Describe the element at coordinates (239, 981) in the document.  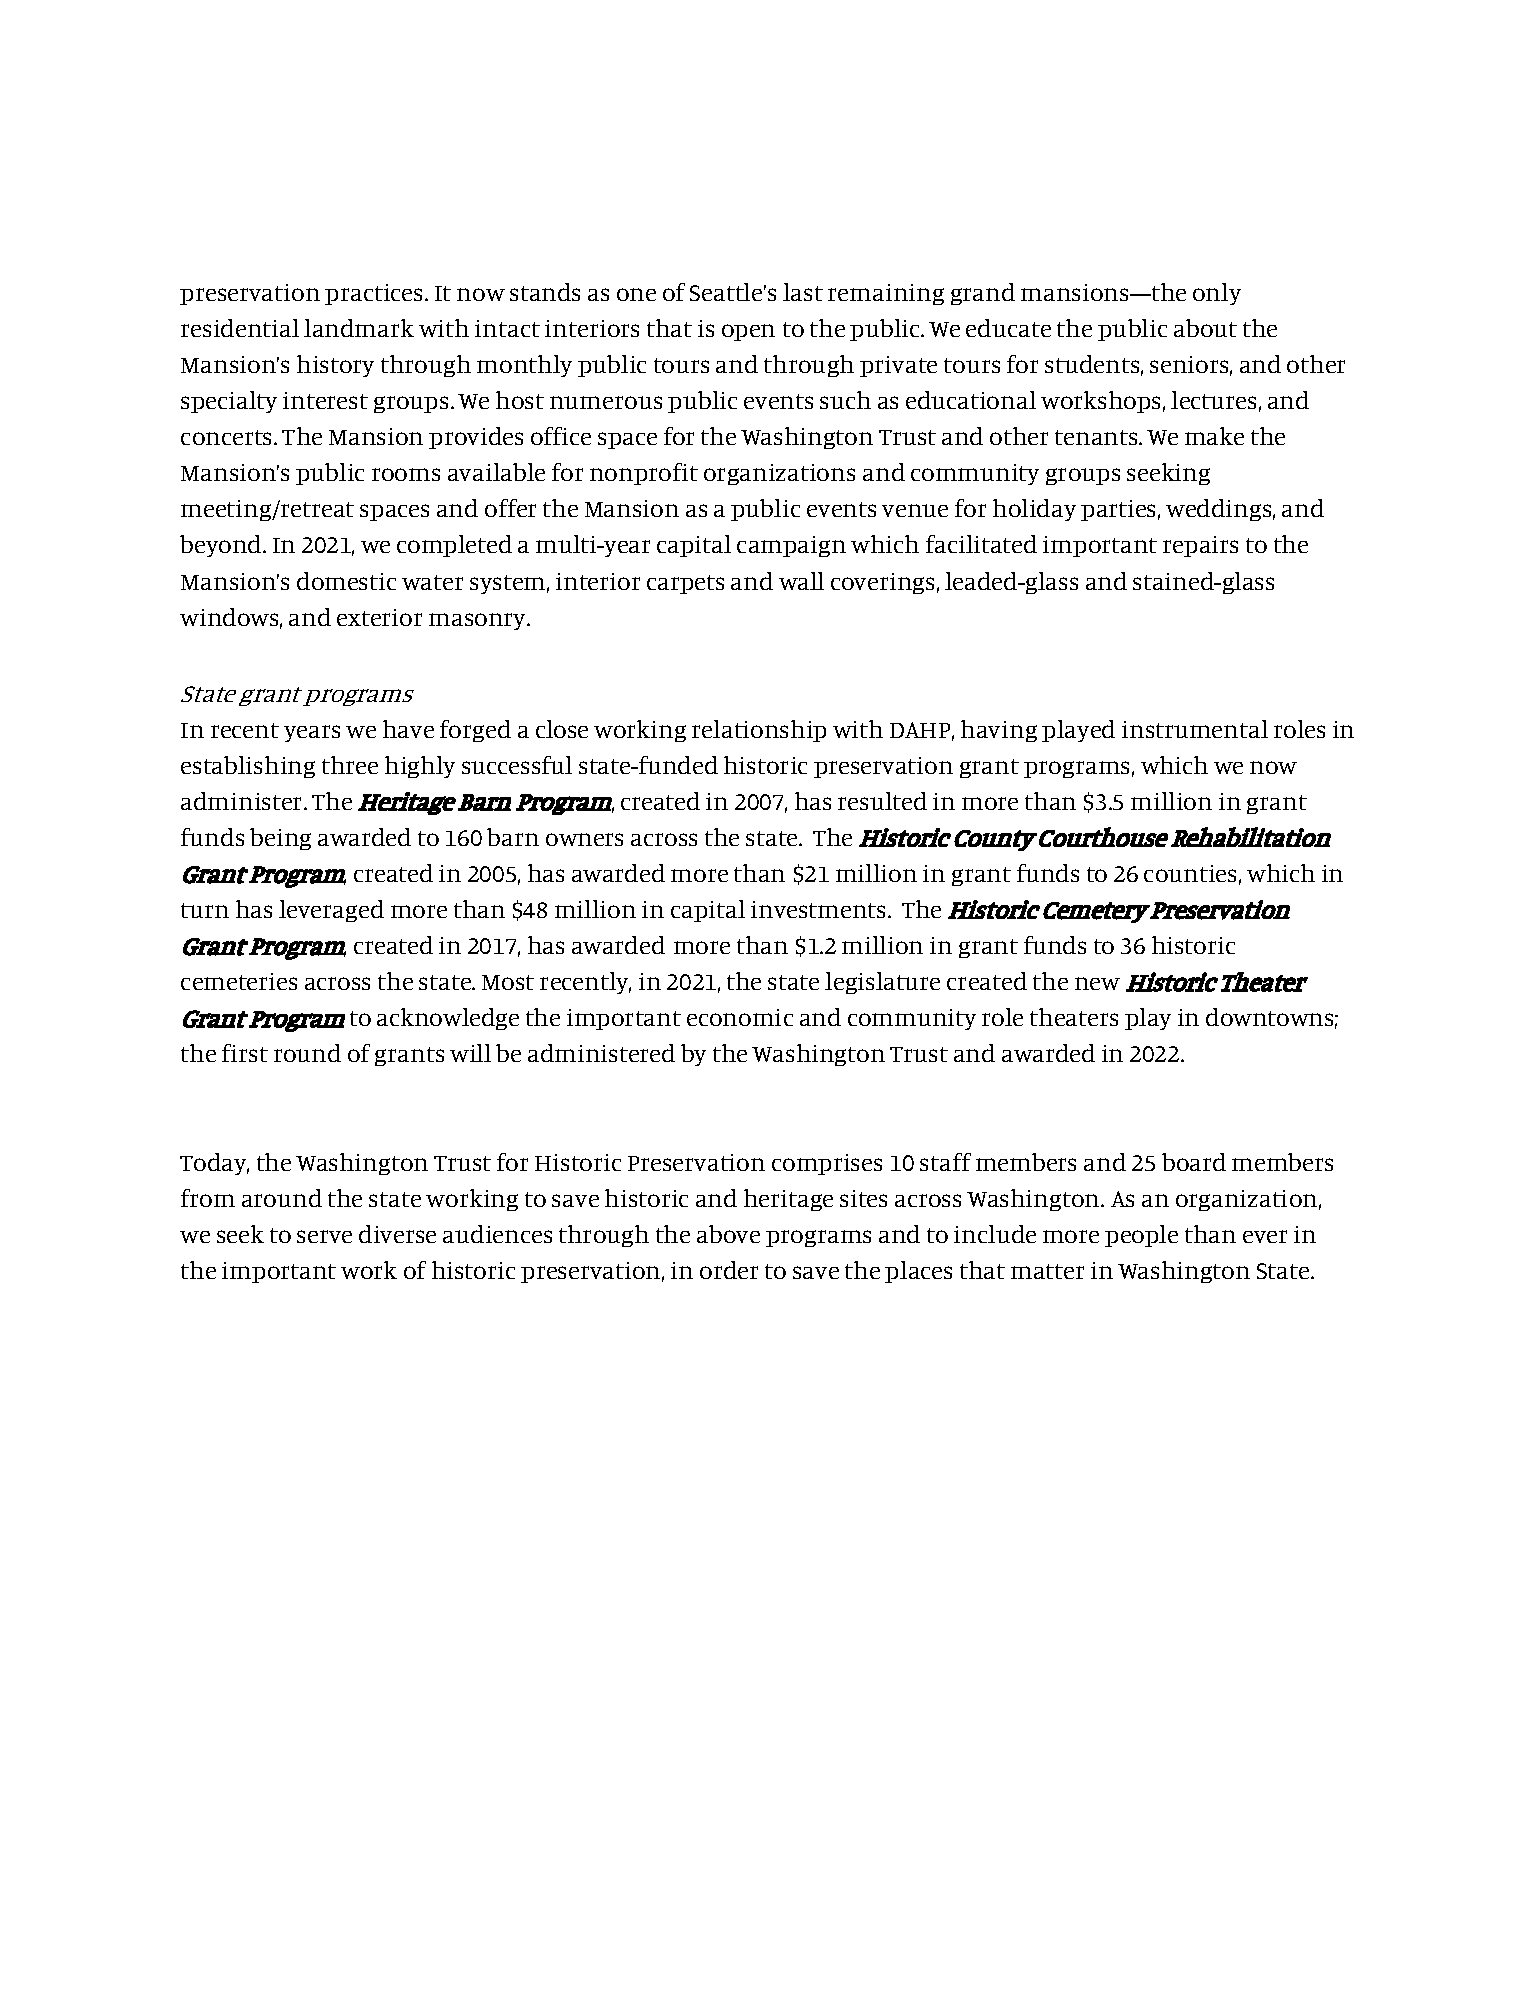
I see `cemeteries` at that location.
